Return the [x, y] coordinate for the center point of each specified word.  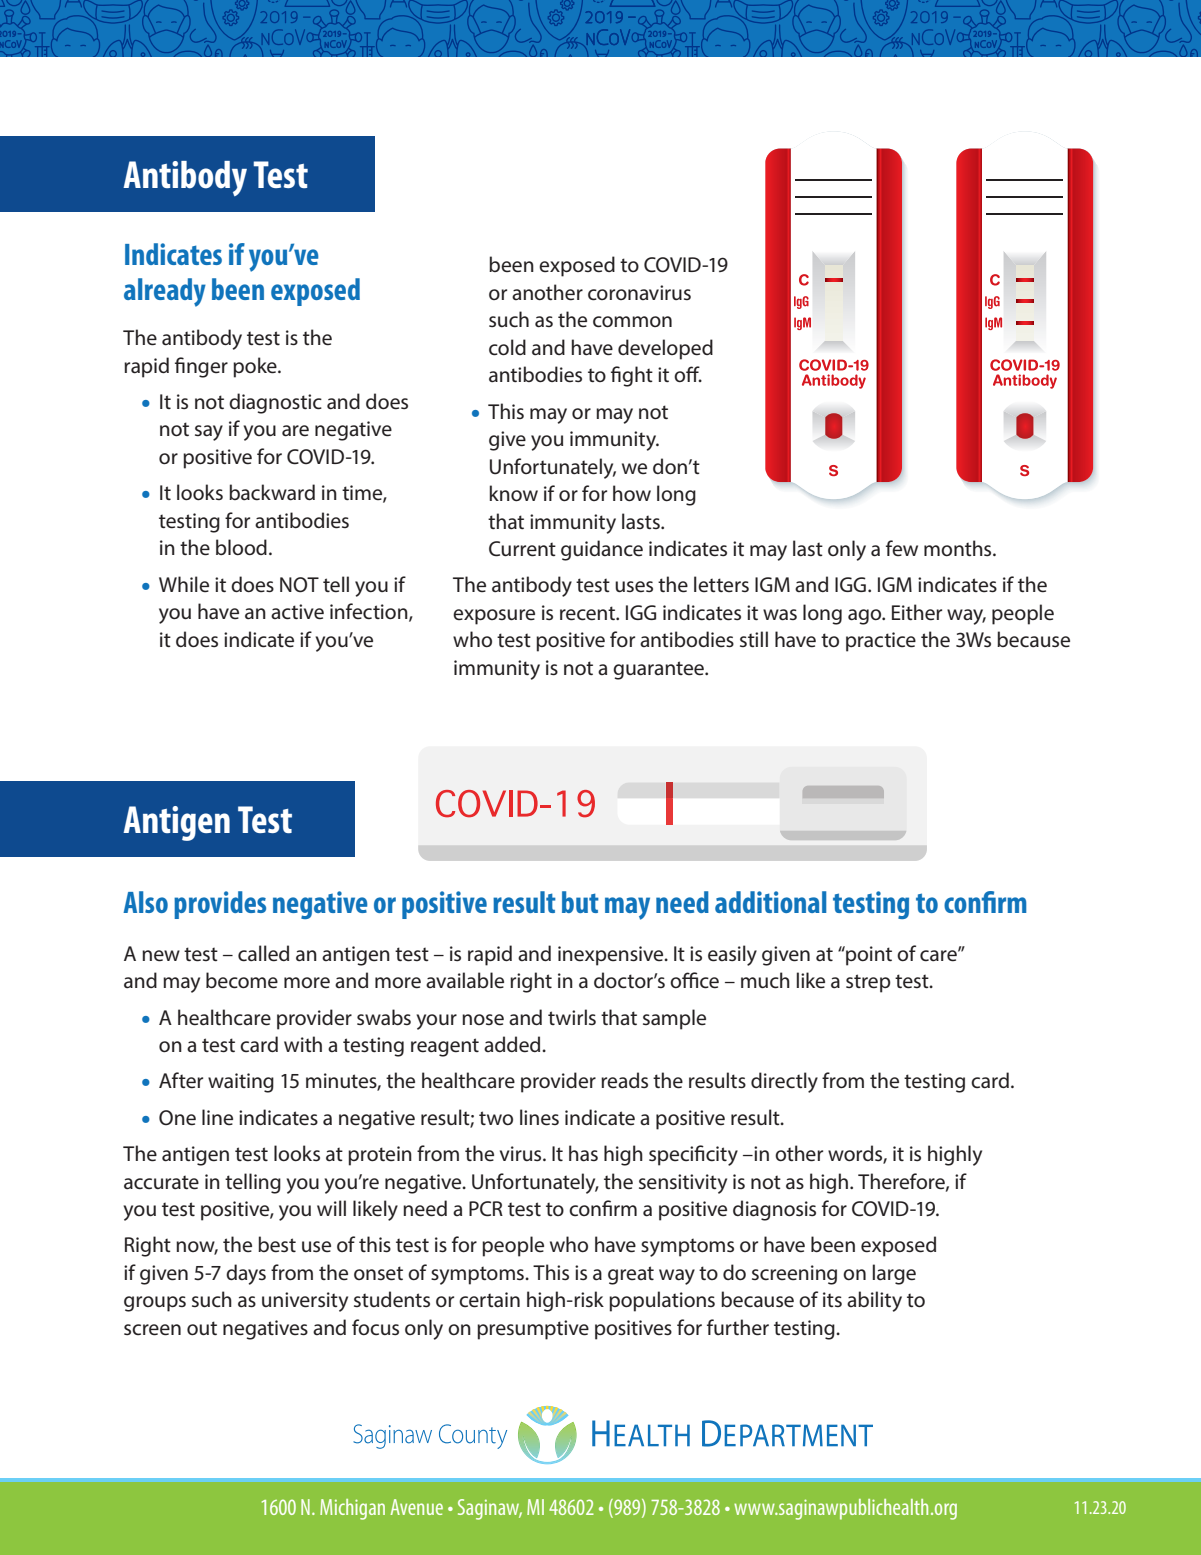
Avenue [416, 1507]
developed [665, 349]
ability [874, 1301]
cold [507, 347]
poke [256, 367]
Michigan [352, 1509]
